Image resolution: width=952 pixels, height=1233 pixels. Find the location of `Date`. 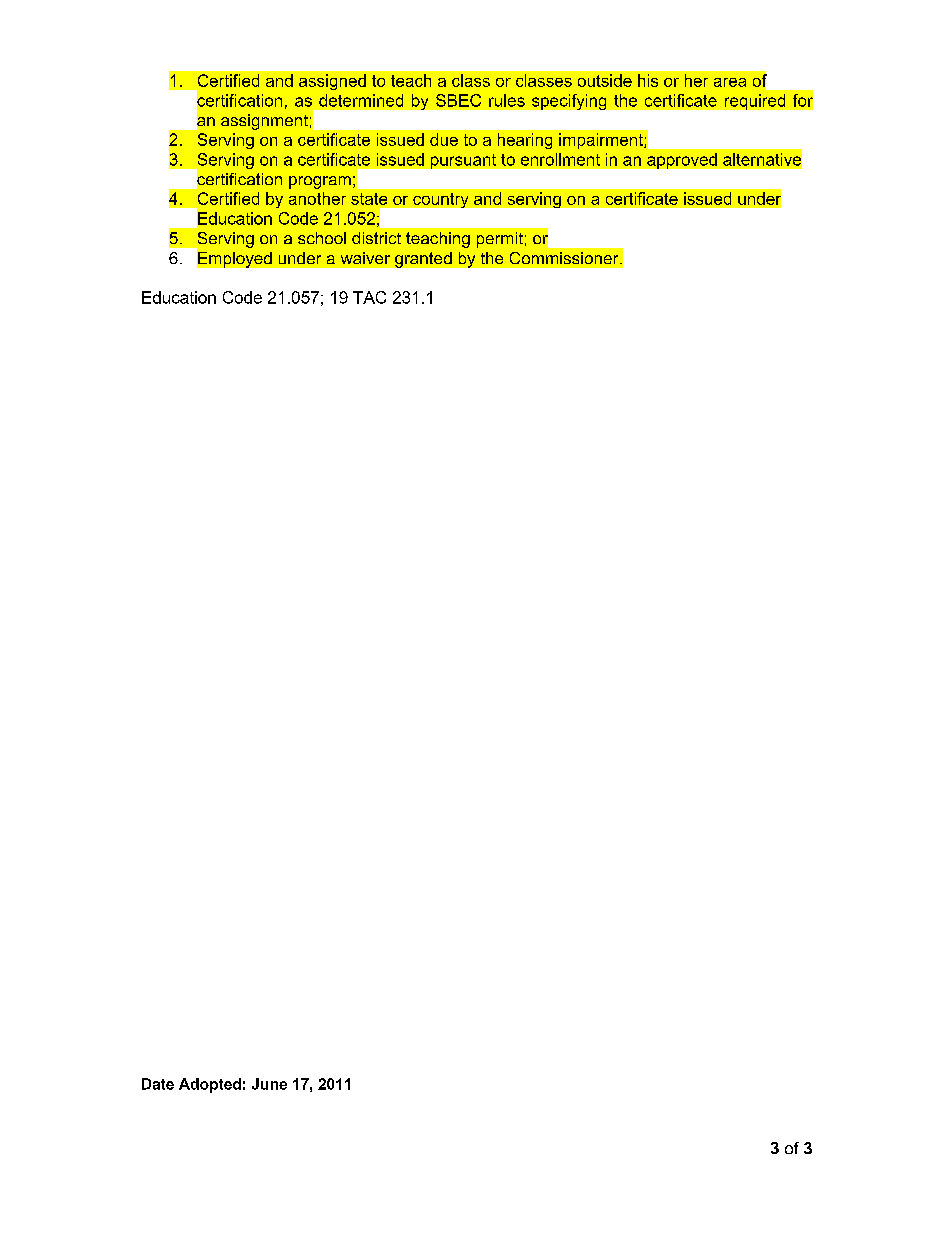

Date is located at coordinates (158, 1084).
